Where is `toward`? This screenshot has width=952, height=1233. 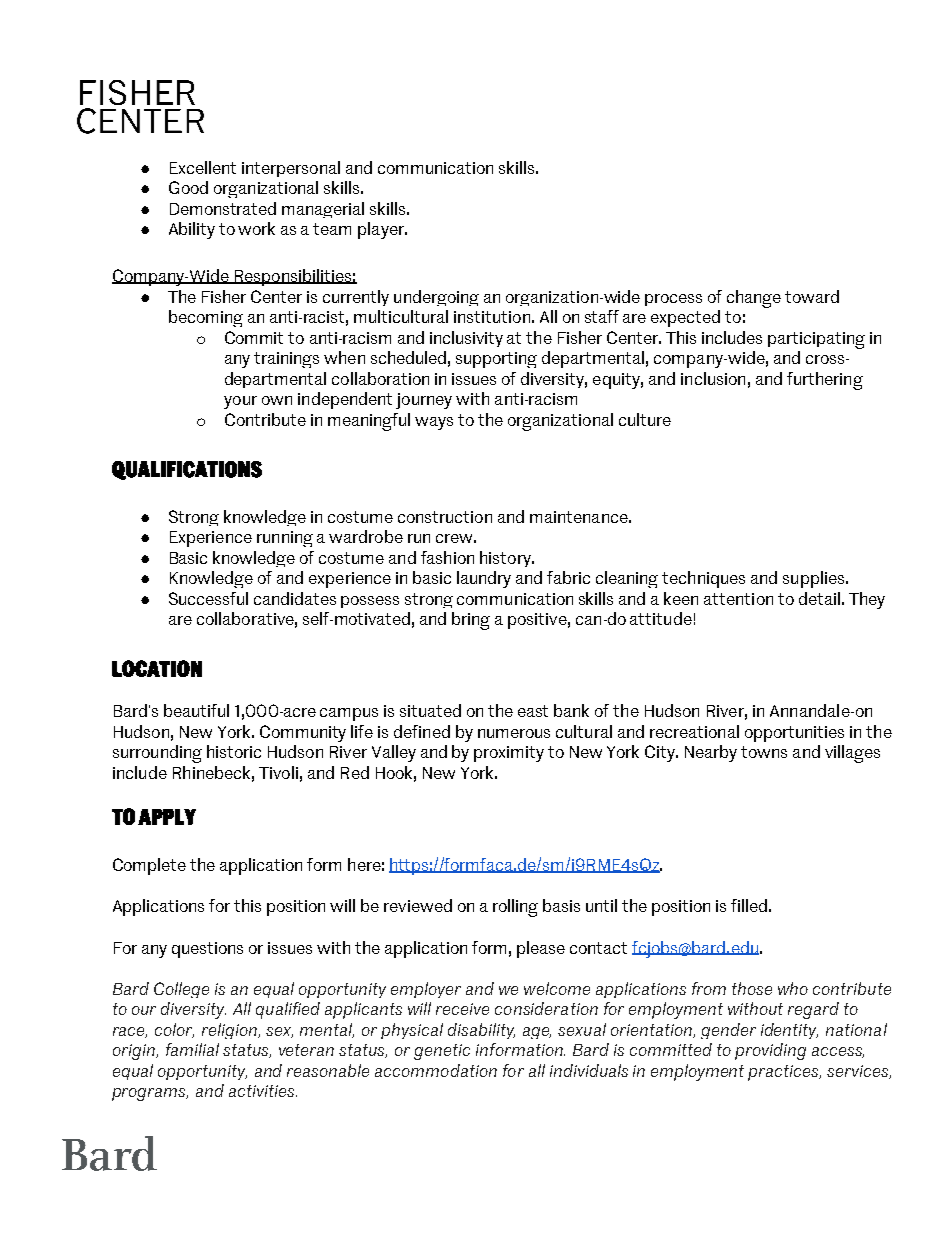 toward is located at coordinates (812, 296).
